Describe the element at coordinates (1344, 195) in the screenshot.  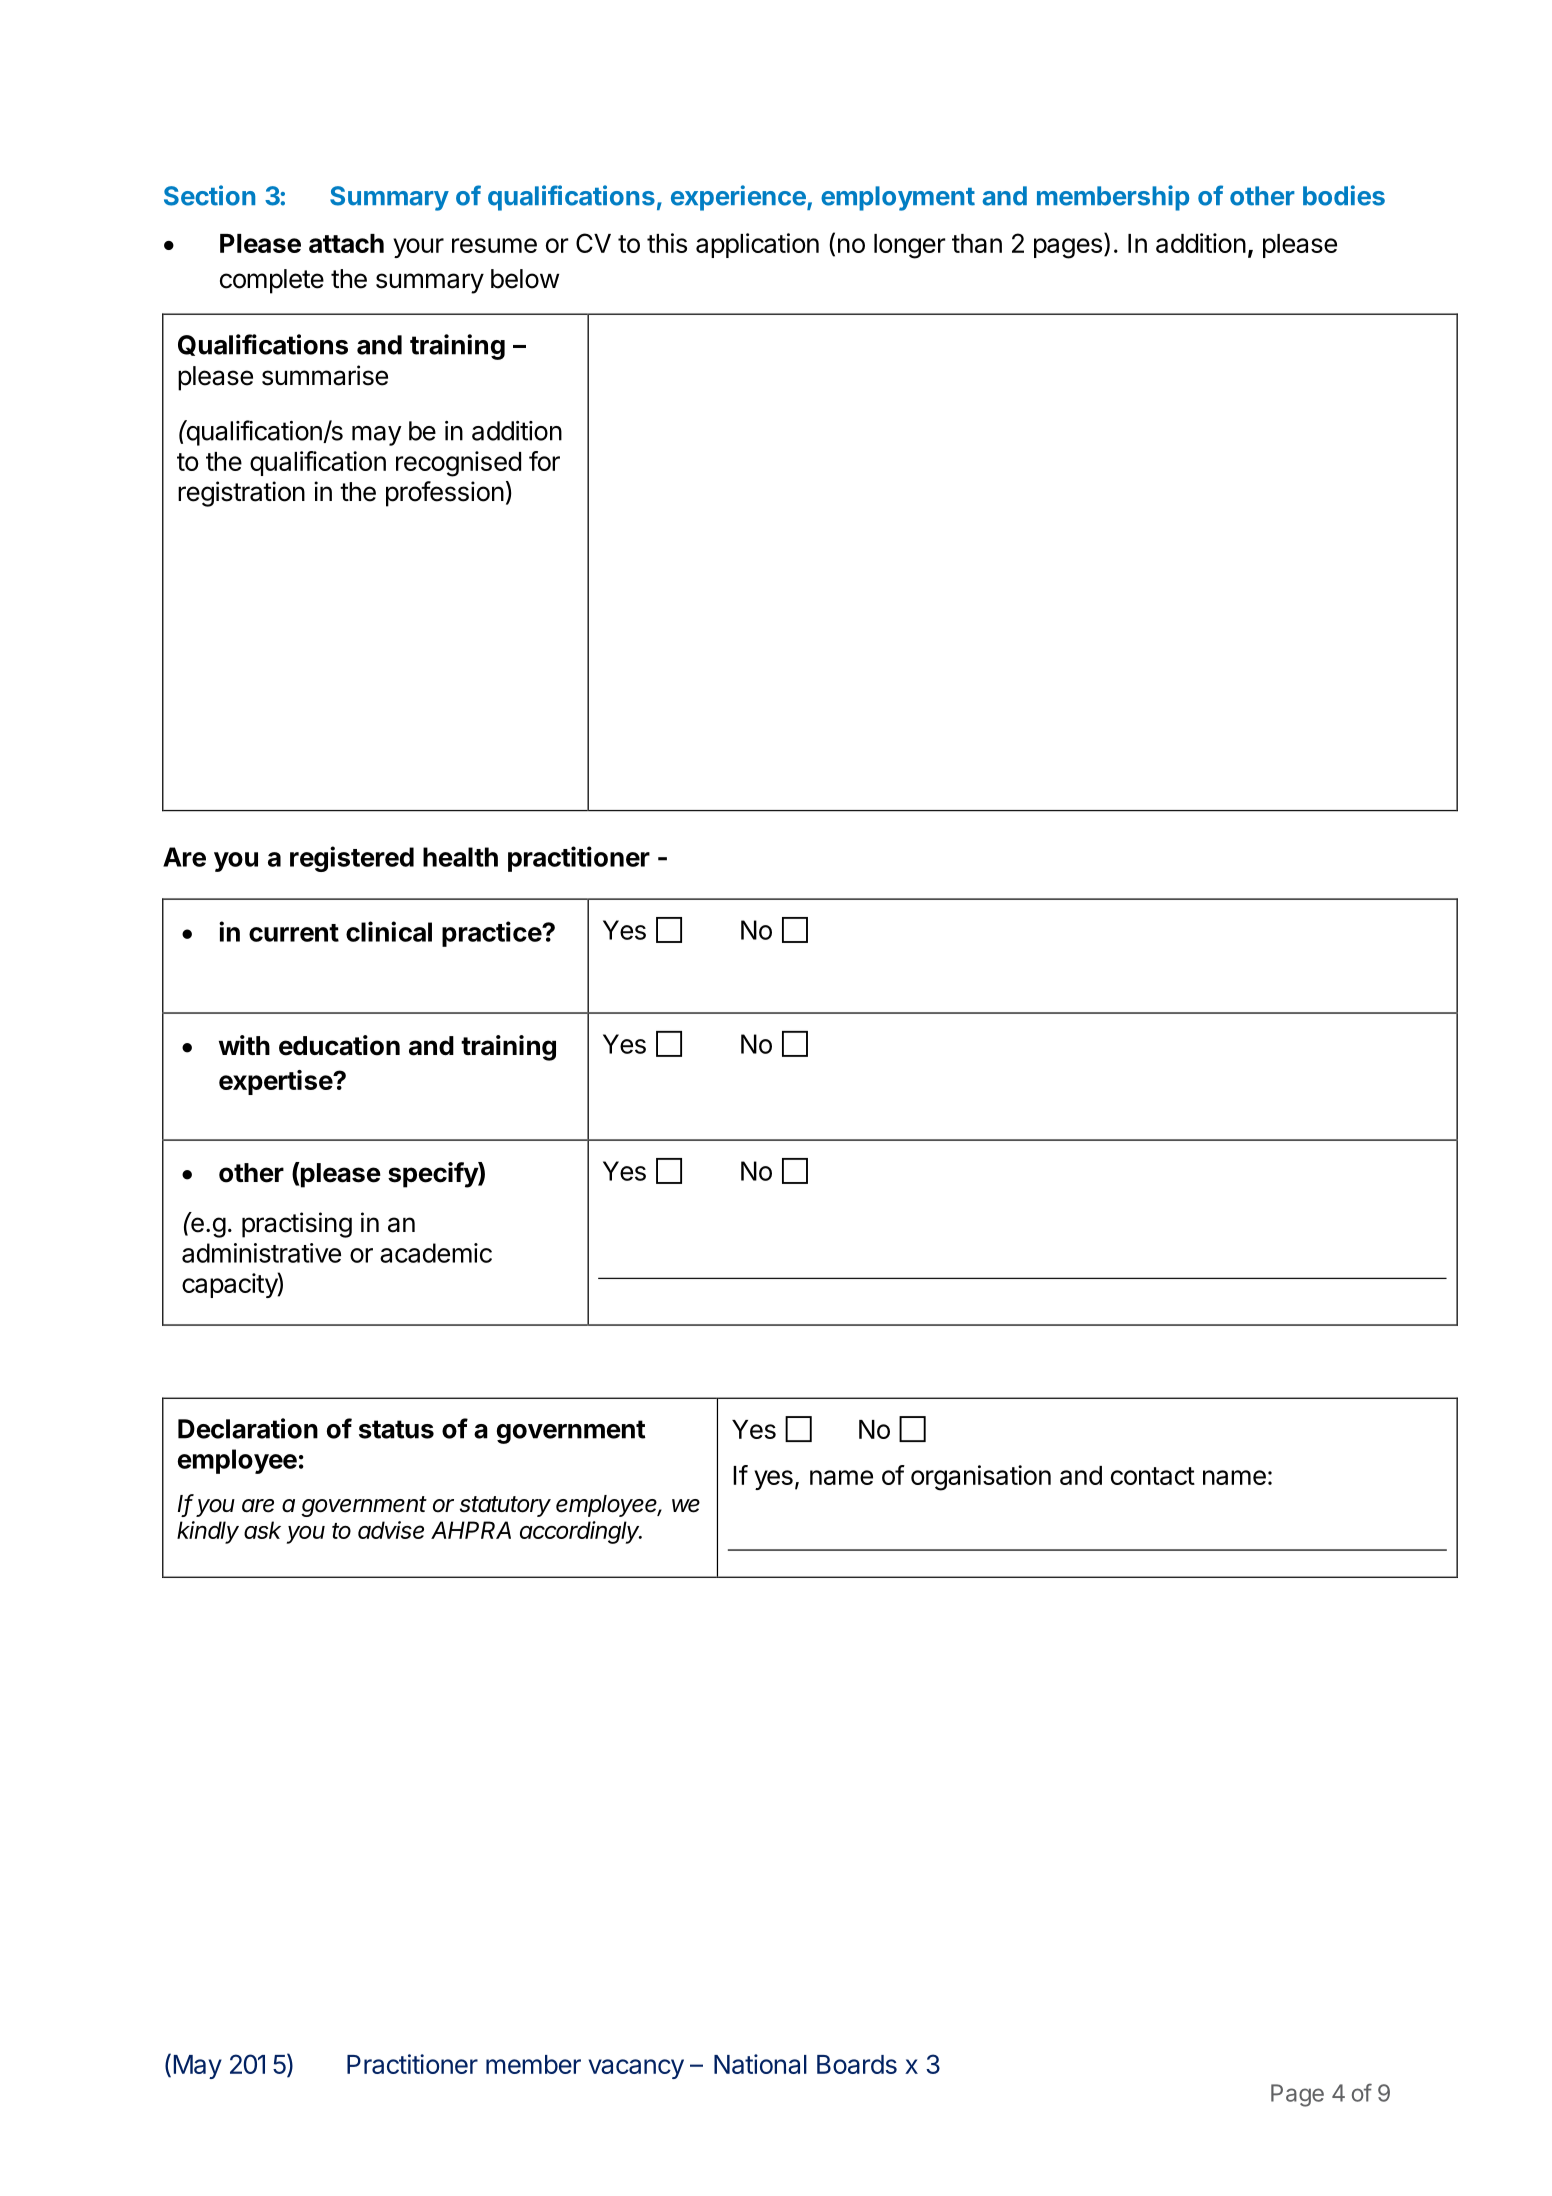
I see `bodies` at that location.
